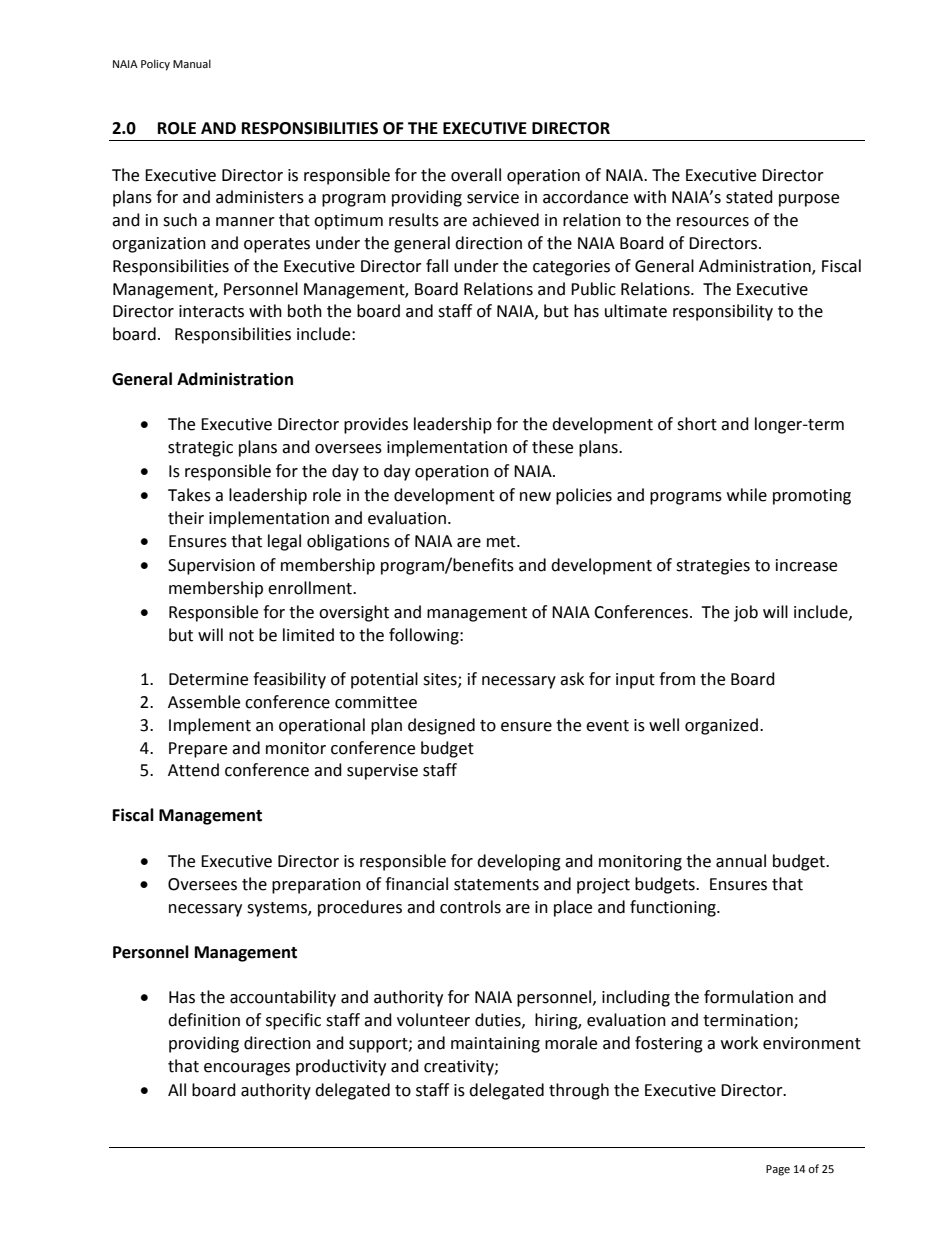 This page has height=1233, width=952. I want to click on designed, so click(441, 726).
